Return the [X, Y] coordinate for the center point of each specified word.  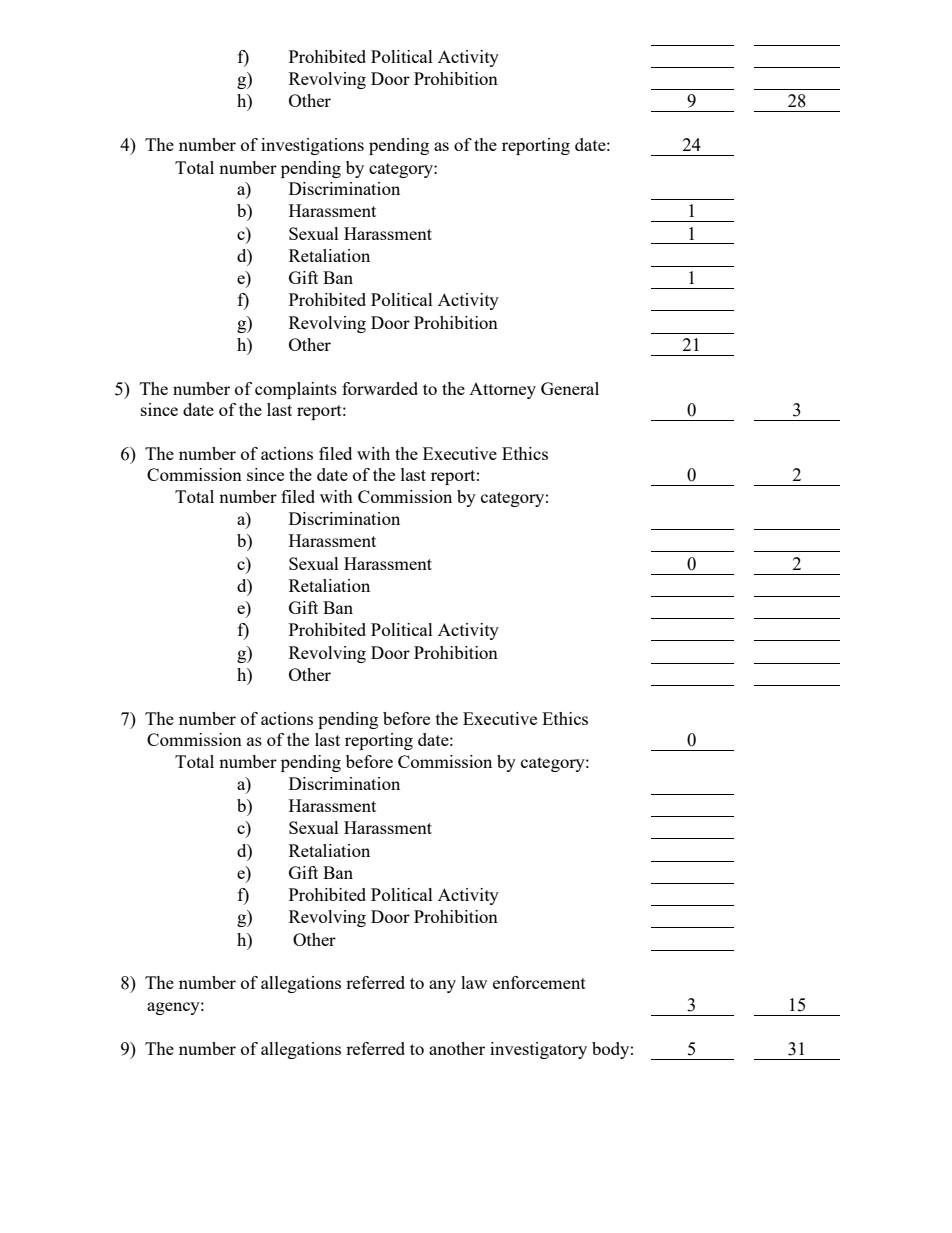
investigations [312, 146]
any [442, 986]
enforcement [539, 982]
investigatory [538, 1050]
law [474, 982]
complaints [296, 390]
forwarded [380, 388]
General [570, 388]
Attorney [502, 391]
